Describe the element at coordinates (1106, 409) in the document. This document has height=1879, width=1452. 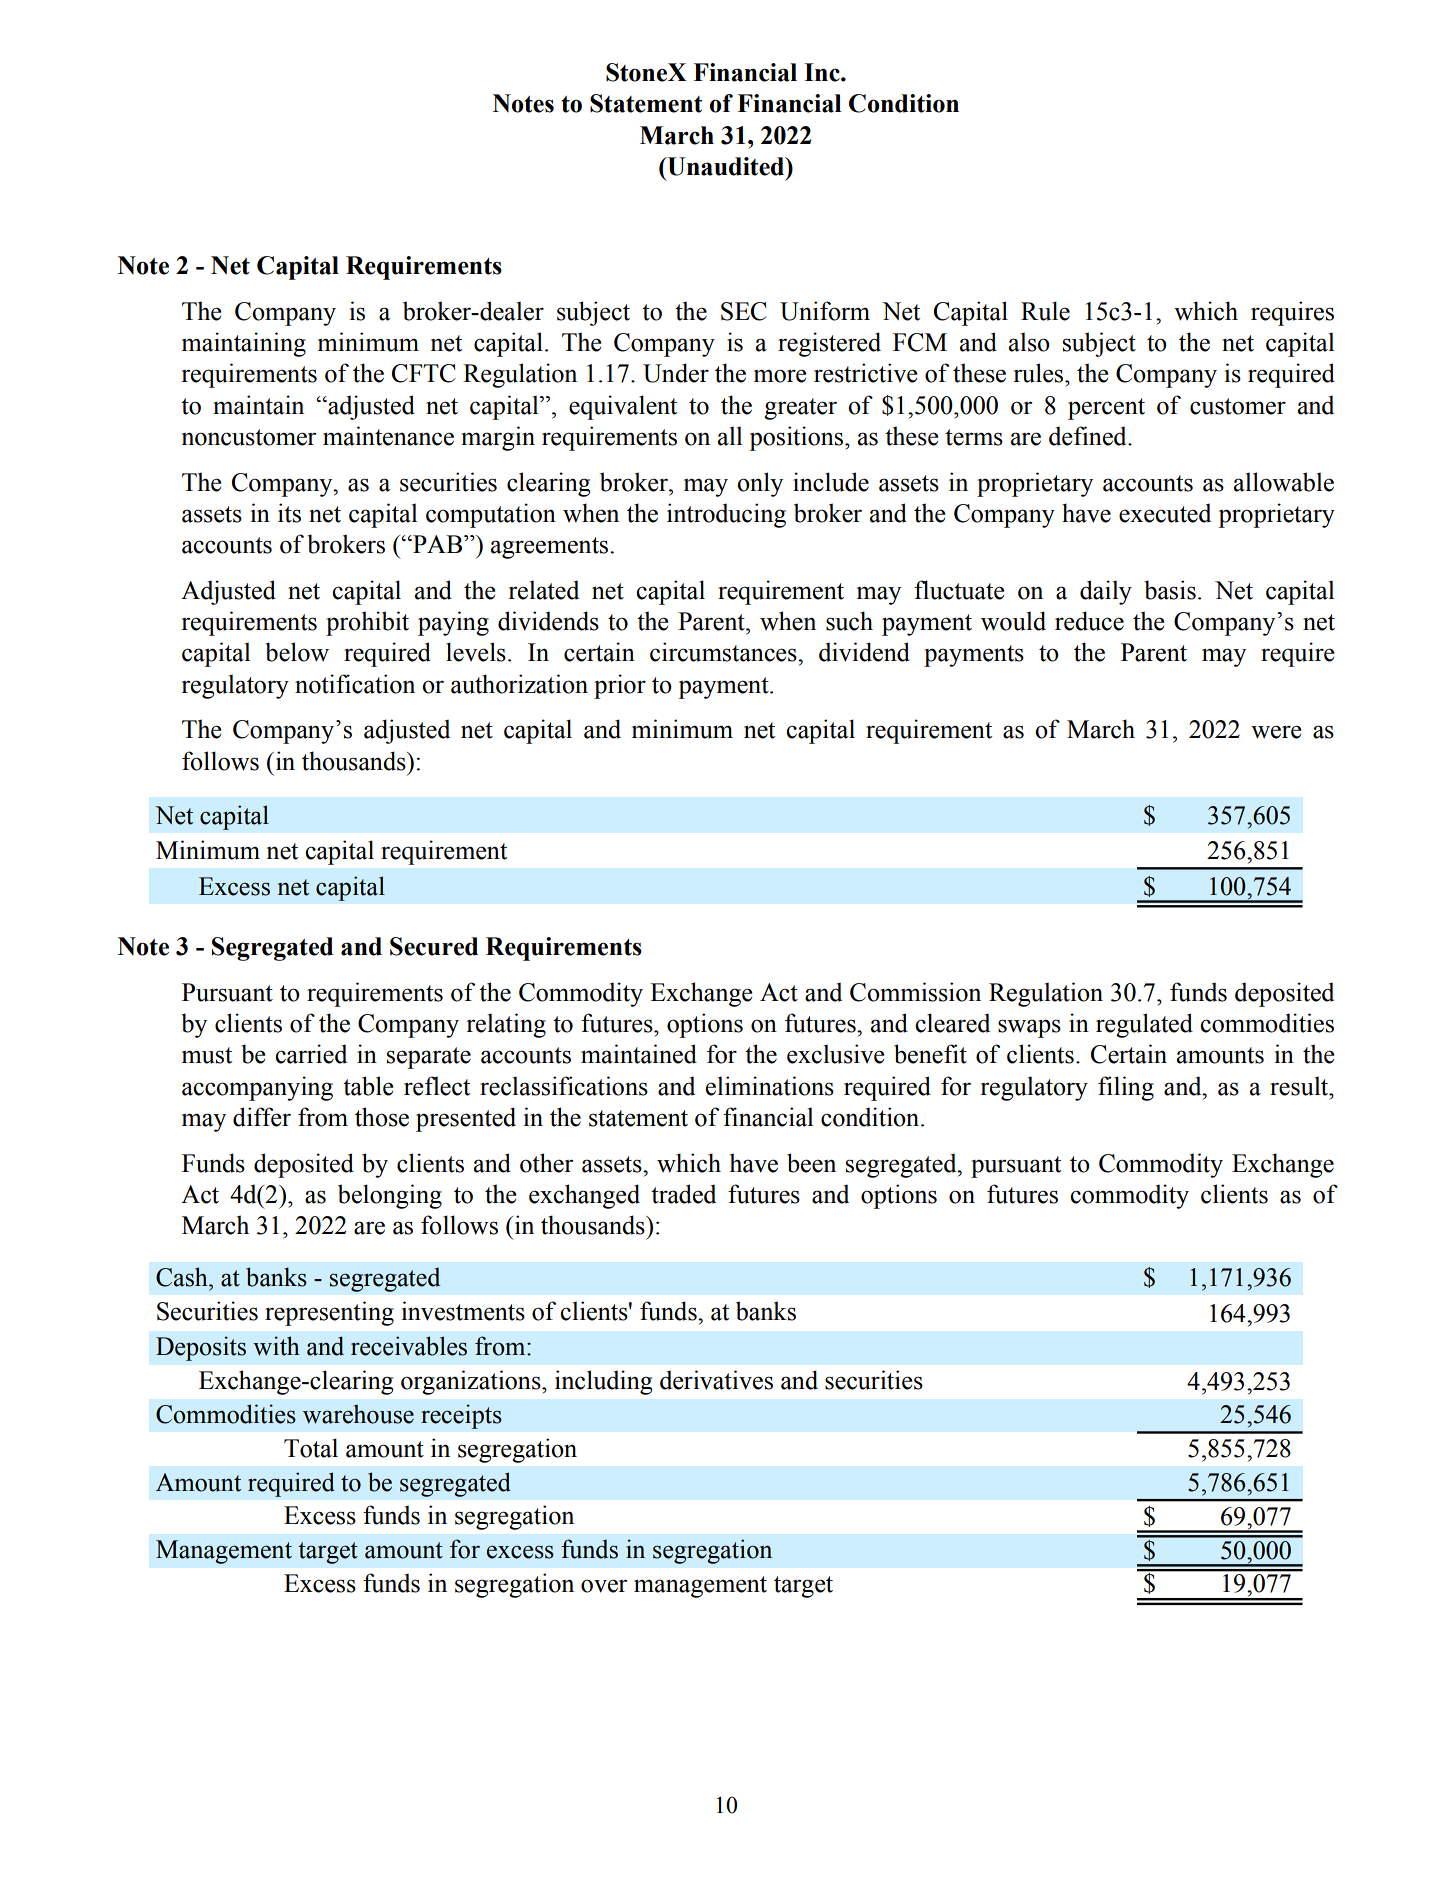
I see `percent` at that location.
